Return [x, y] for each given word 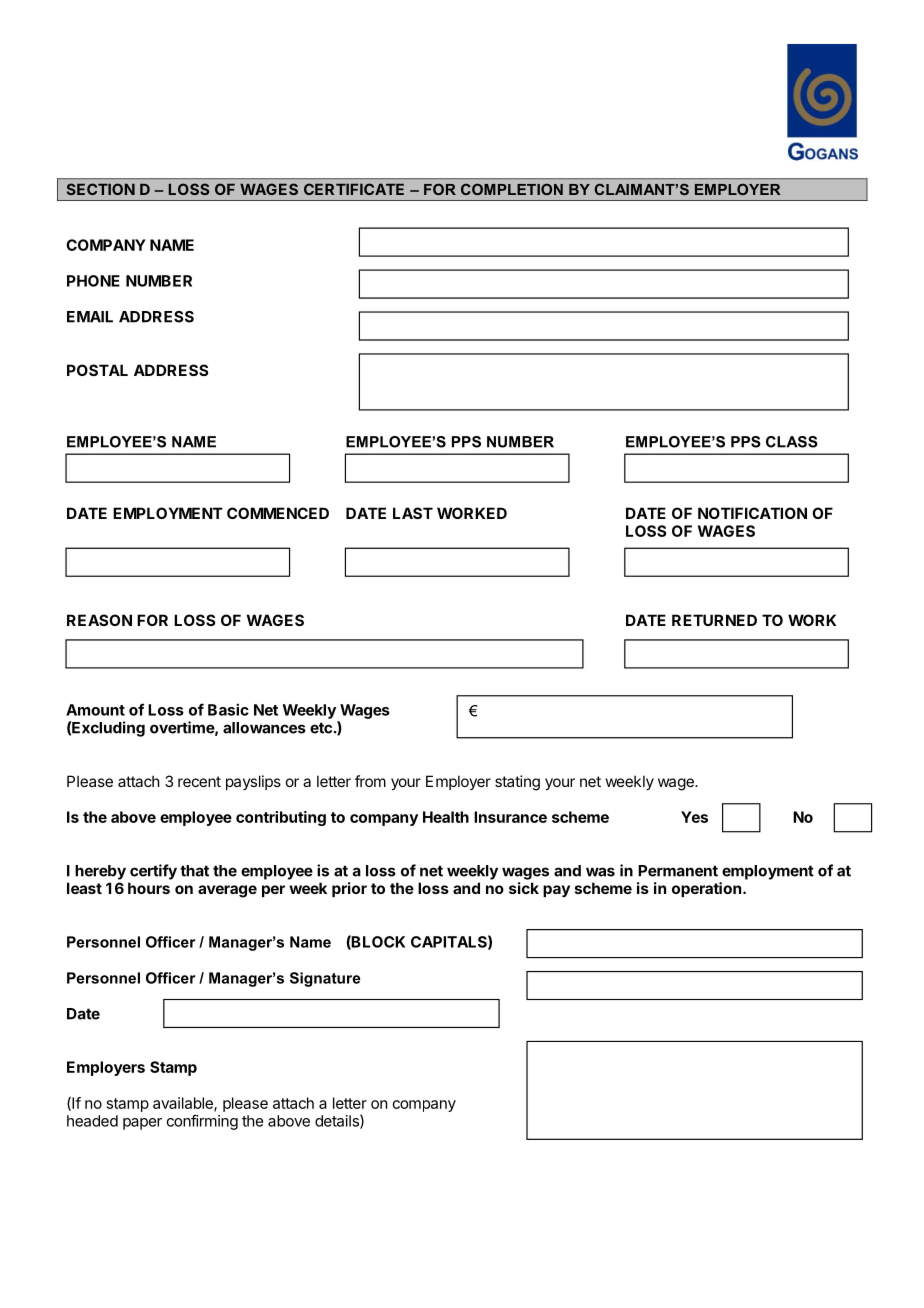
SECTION [101, 189]
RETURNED [714, 620]
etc [321, 728]
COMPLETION [512, 189]
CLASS [792, 442]
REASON [99, 620]
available [184, 1104]
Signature [325, 979]
